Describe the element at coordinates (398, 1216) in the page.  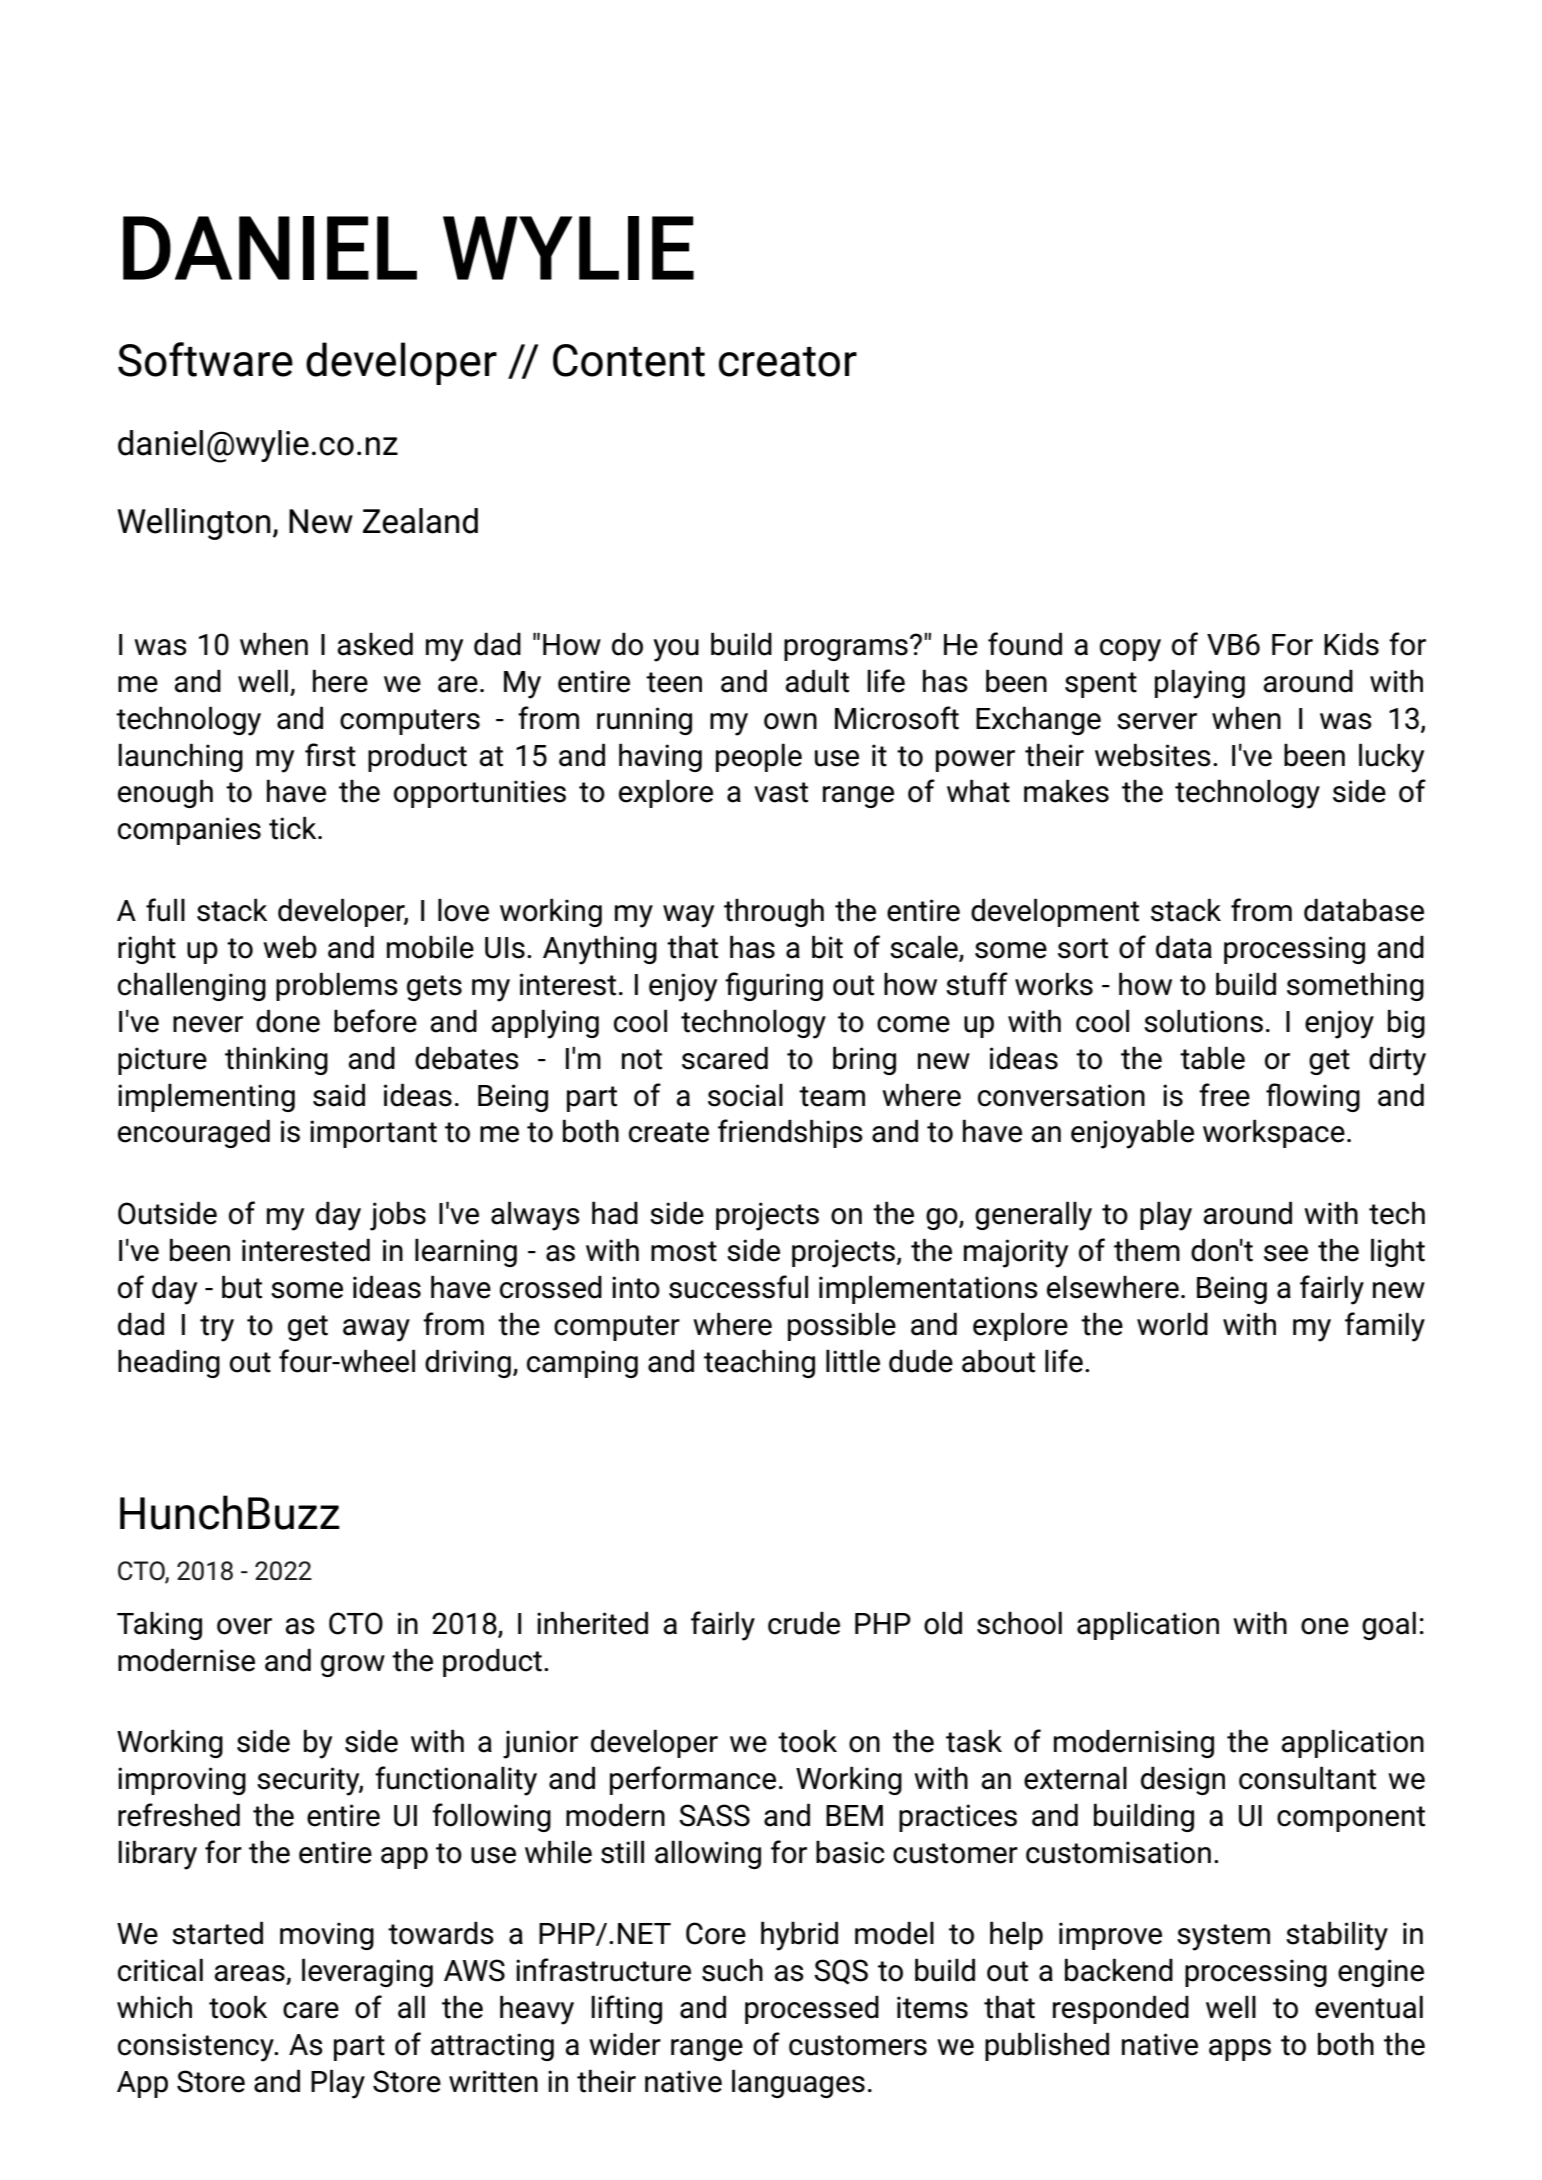
I see `jobs` at that location.
